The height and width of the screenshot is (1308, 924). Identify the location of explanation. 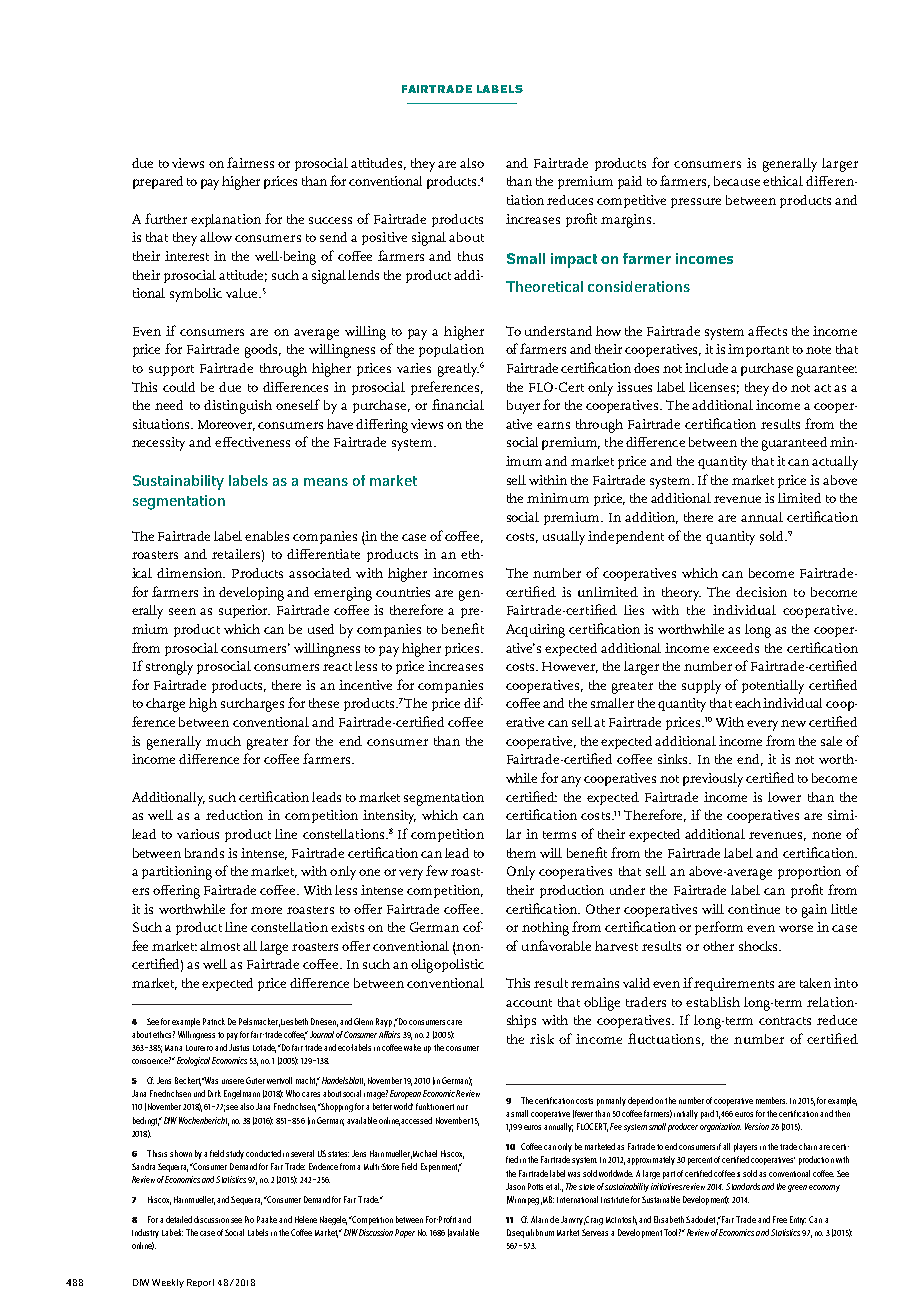
(226, 220).
